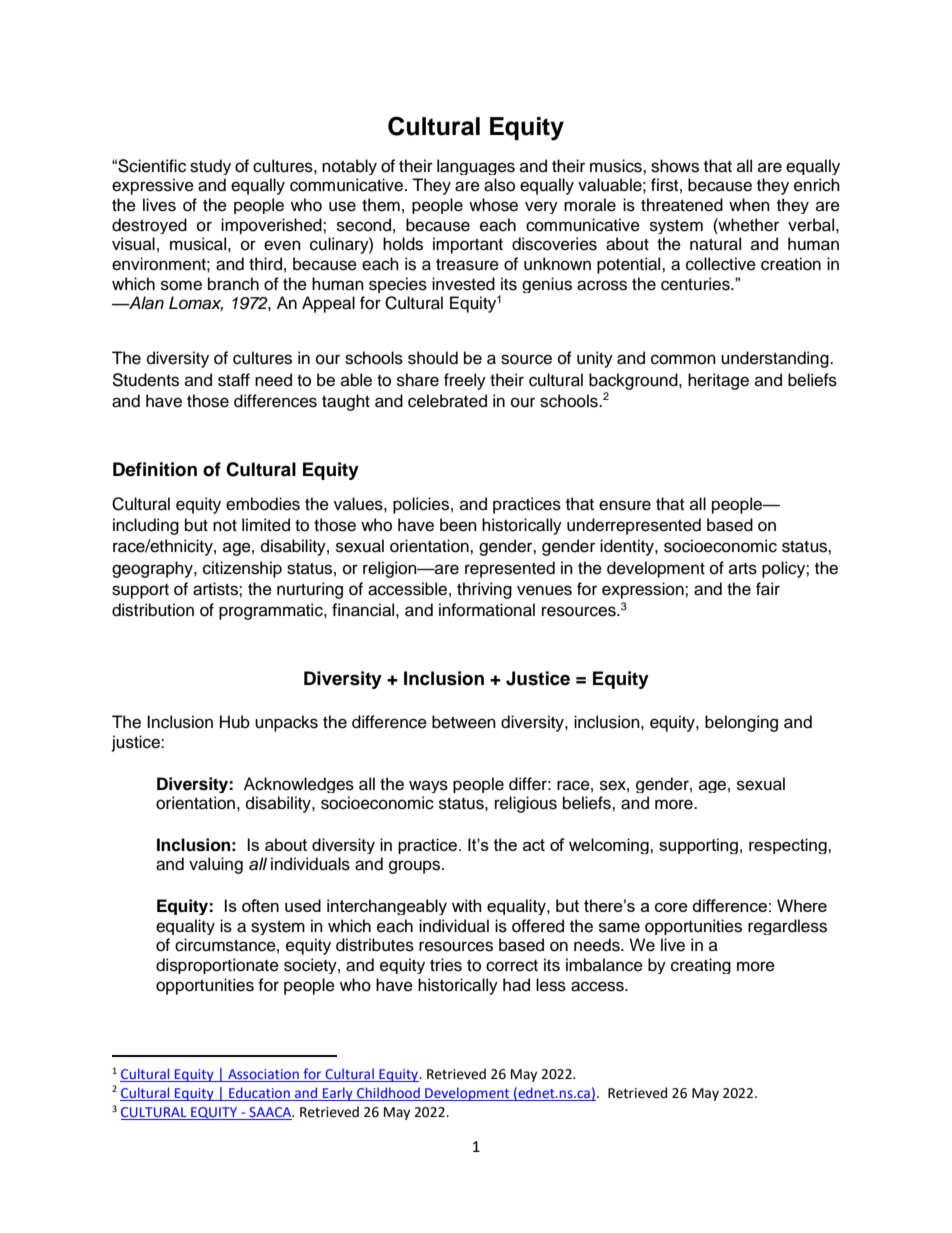 This page has height=1233, width=952. Describe the element at coordinates (263, 1075) in the page. I see `Association` at that location.
